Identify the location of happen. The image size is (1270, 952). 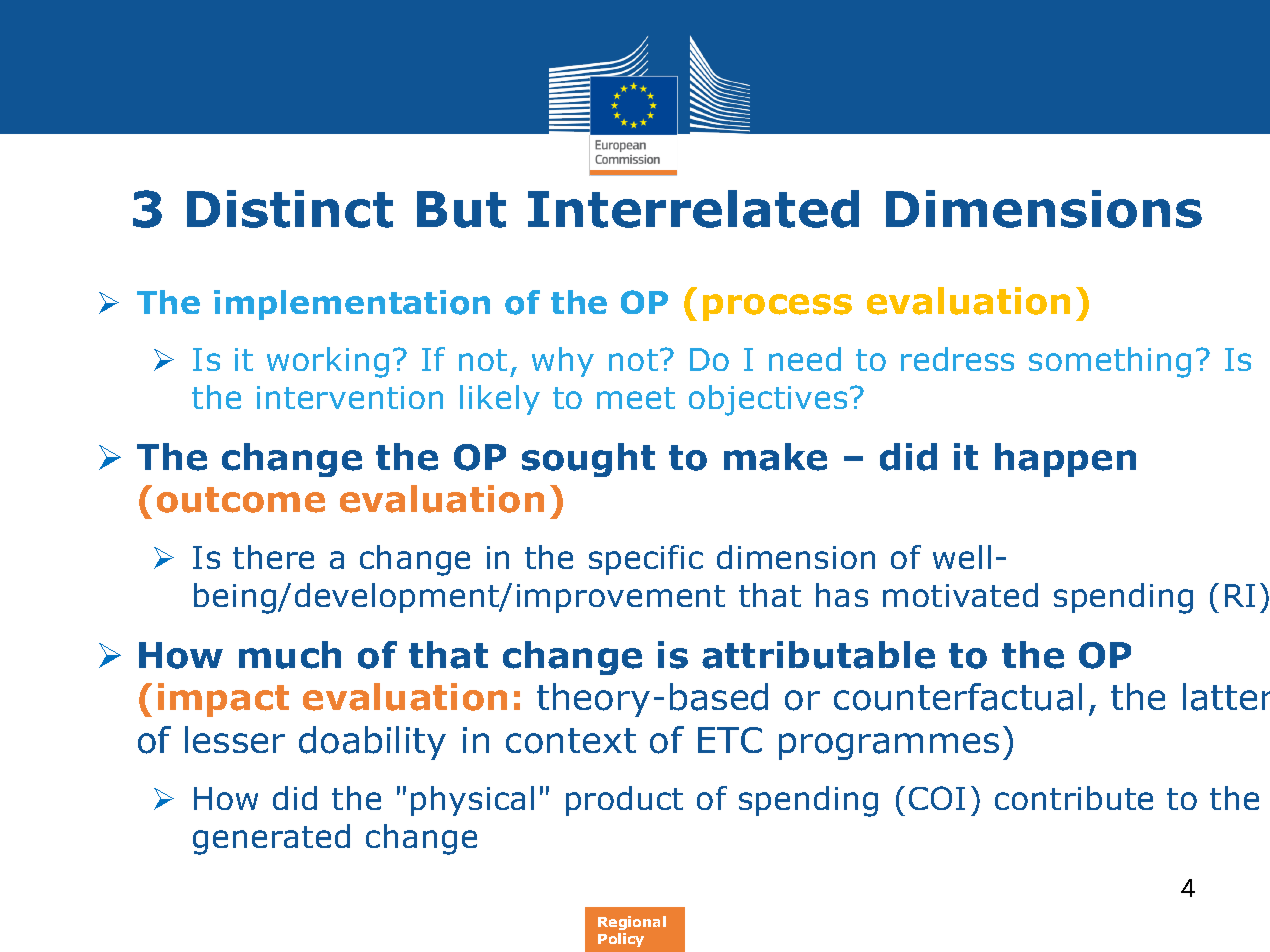
(1065, 460).
